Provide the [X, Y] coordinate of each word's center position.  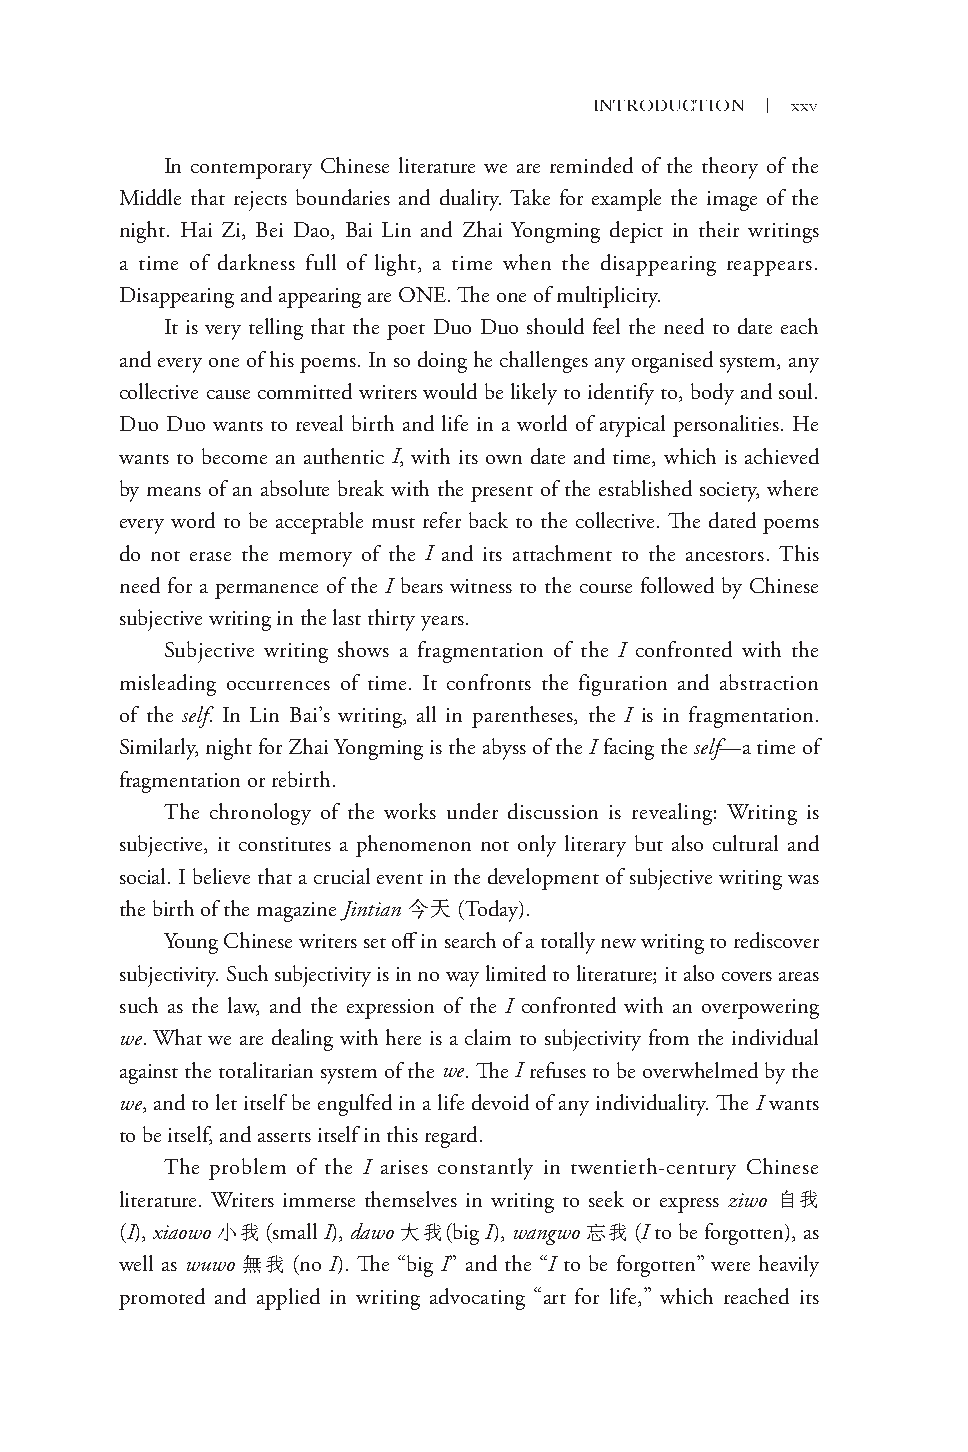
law [243, 1006]
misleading [168, 685]
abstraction [769, 682]
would [450, 391]
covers [747, 976]
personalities [727, 426]
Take [530, 197]
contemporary [251, 171]
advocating [477, 1299]
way [462, 979]
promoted [162, 1299]
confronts [489, 682]
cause [228, 394]
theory [730, 168]
